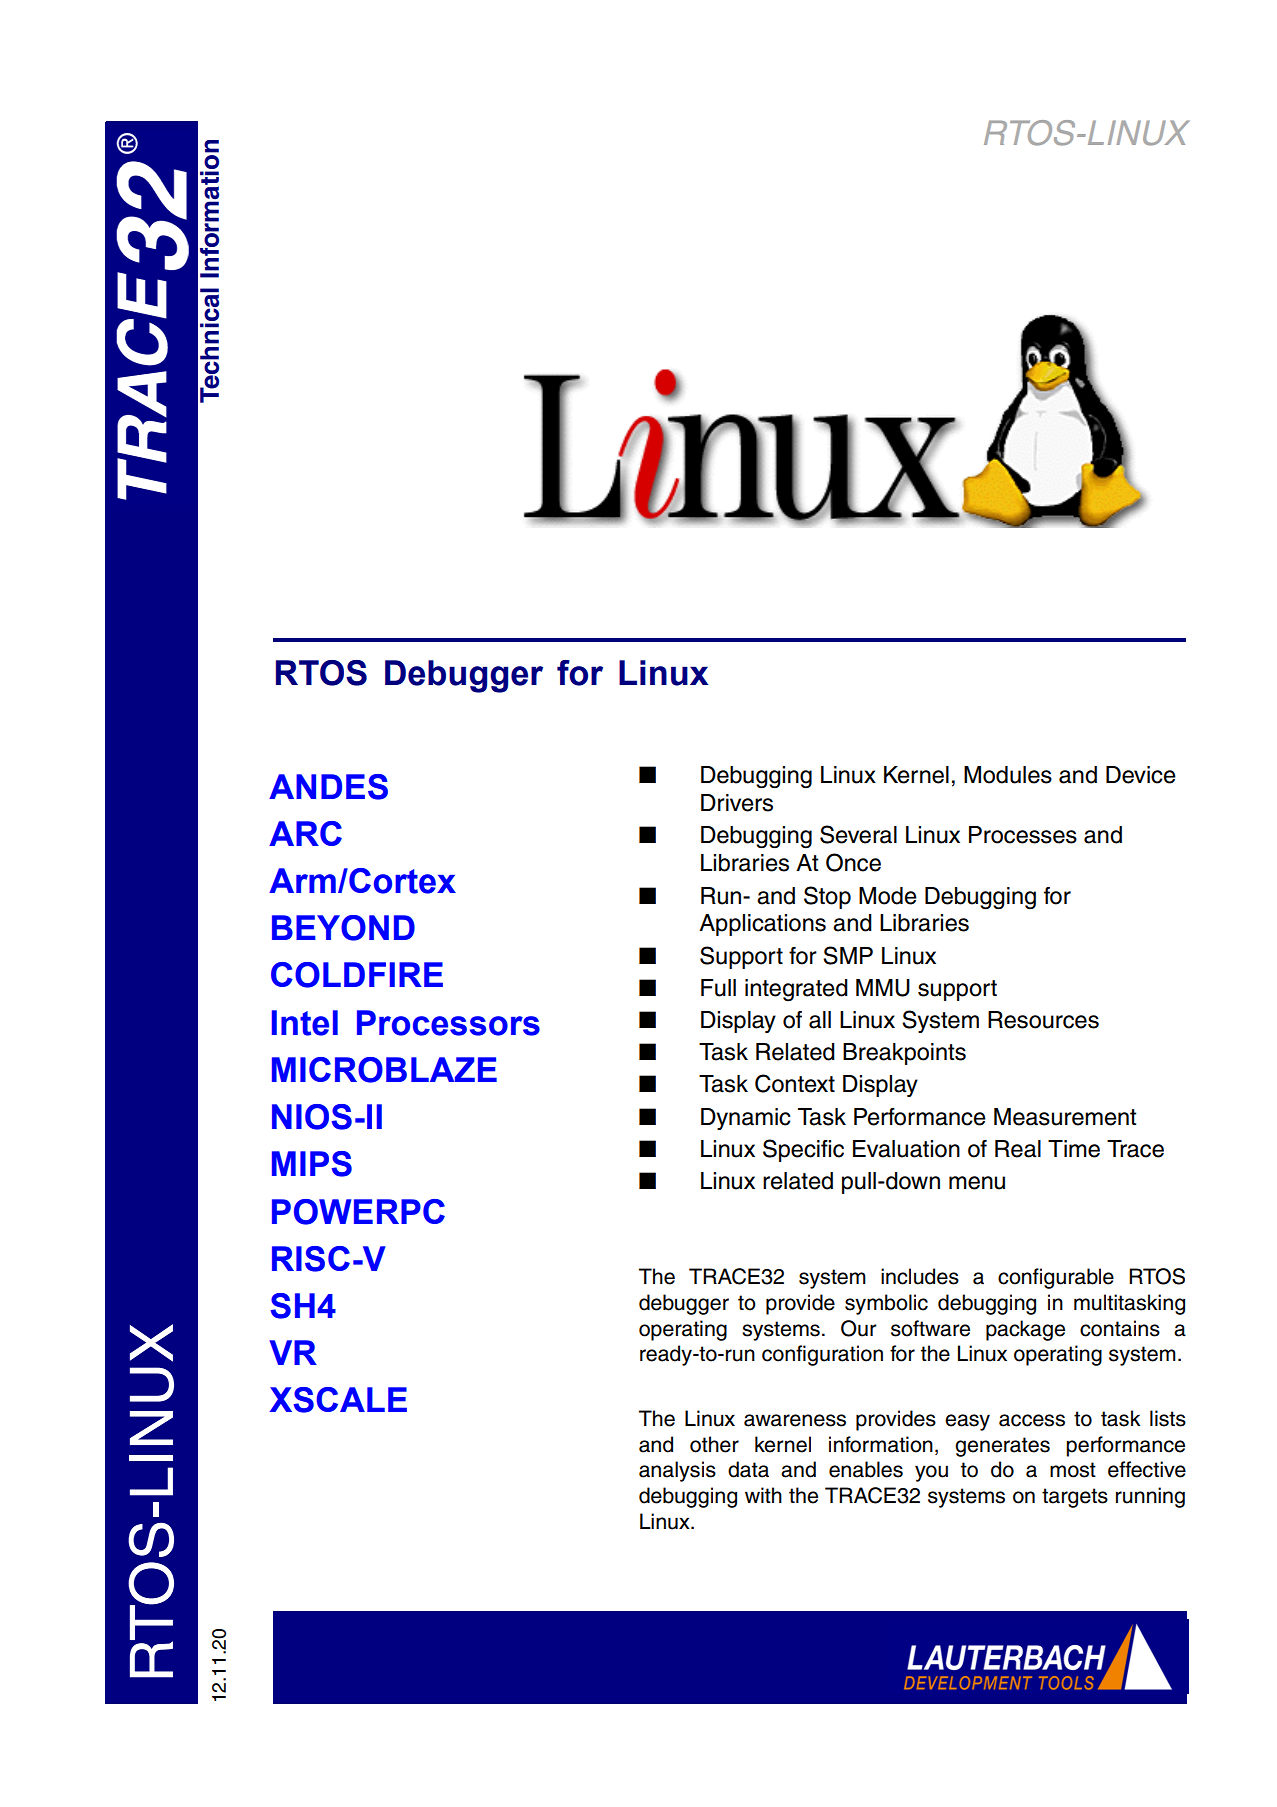  What do you see at coordinates (358, 1212) in the document?
I see `POWERPC` at bounding box center [358, 1212].
